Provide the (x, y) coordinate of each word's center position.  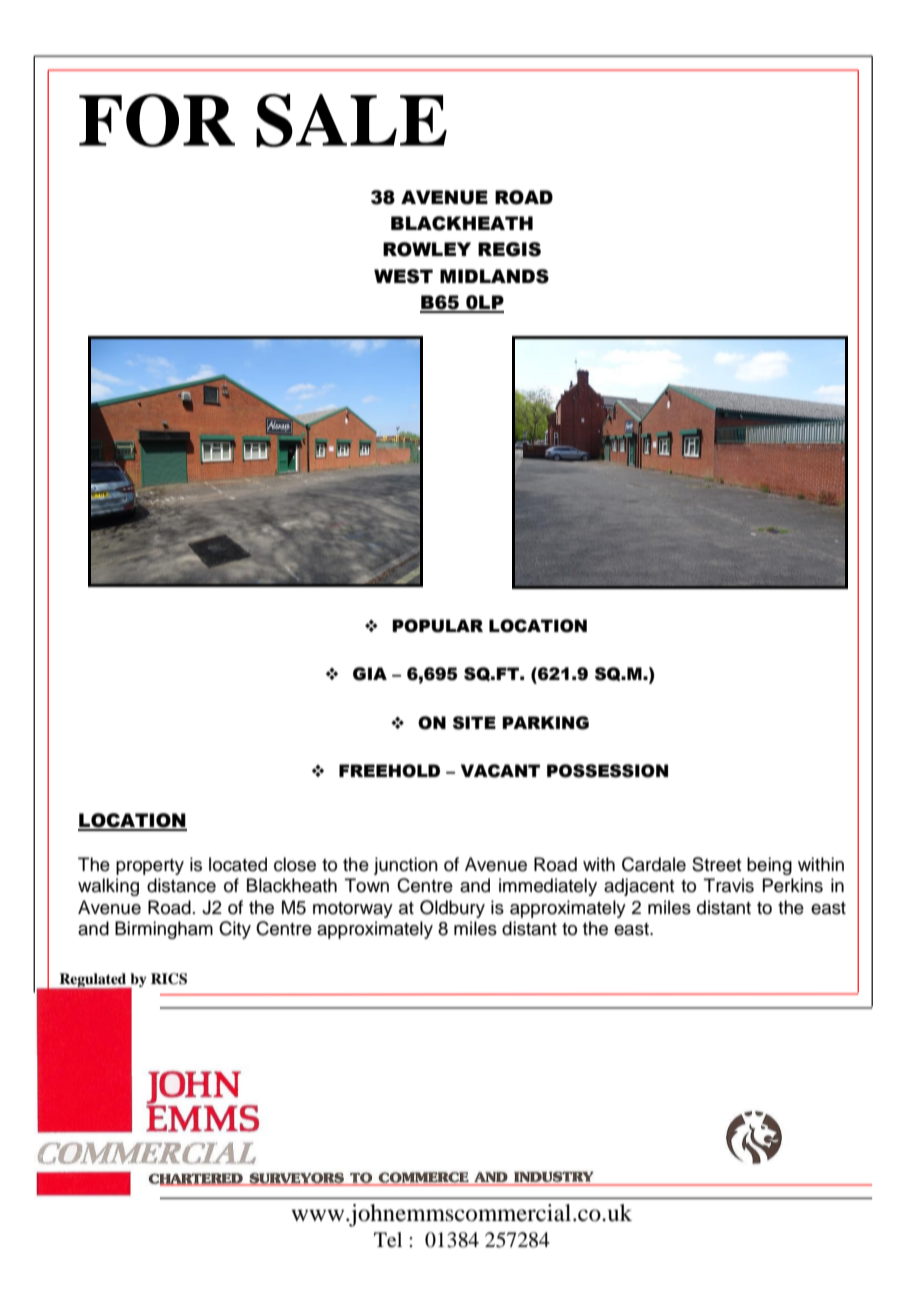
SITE (474, 723)
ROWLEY (427, 249)
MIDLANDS (494, 276)
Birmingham (164, 930)
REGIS (509, 249)
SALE (351, 120)
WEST (403, 276)
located (238, 864)
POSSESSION (607, 771)
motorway (353, 910)
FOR (157, 120)
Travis (729, 885)
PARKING (545, 723)
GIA (370, 674)
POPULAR (437, 626)
